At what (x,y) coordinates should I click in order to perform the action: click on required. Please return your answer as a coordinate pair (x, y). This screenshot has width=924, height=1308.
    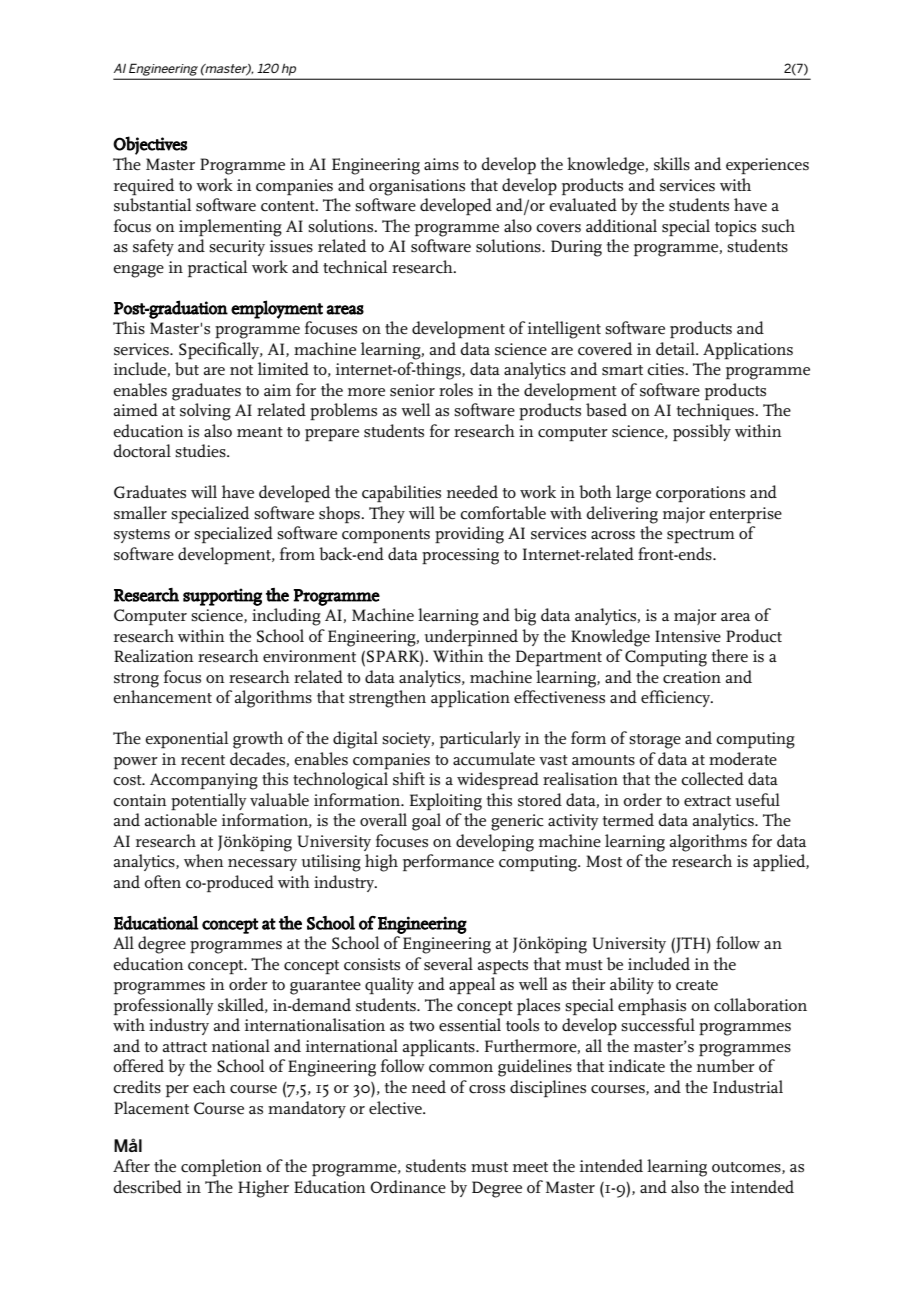
    Looking at the image, I should click on (144, 186).
